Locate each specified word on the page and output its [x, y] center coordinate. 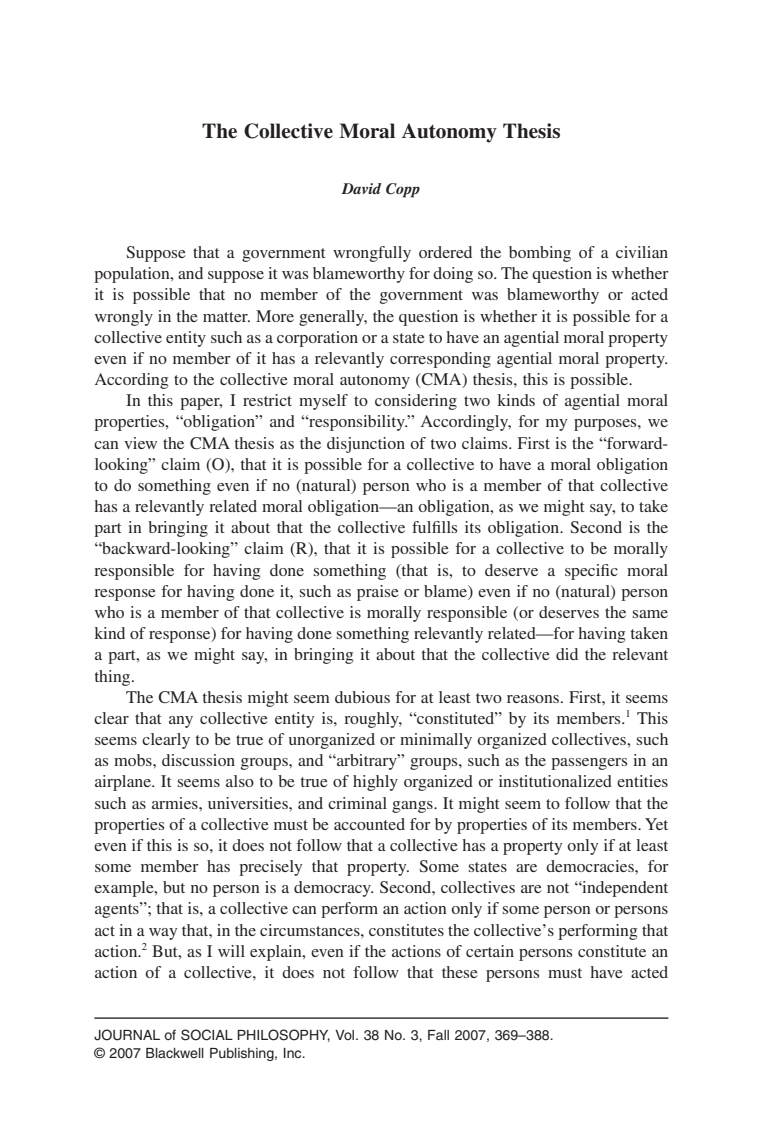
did [567, 654]
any [181, 722]
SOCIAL [207, 1035]
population [133, 275]
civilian [642, 252]
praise [378, 593]
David [361, 188]
